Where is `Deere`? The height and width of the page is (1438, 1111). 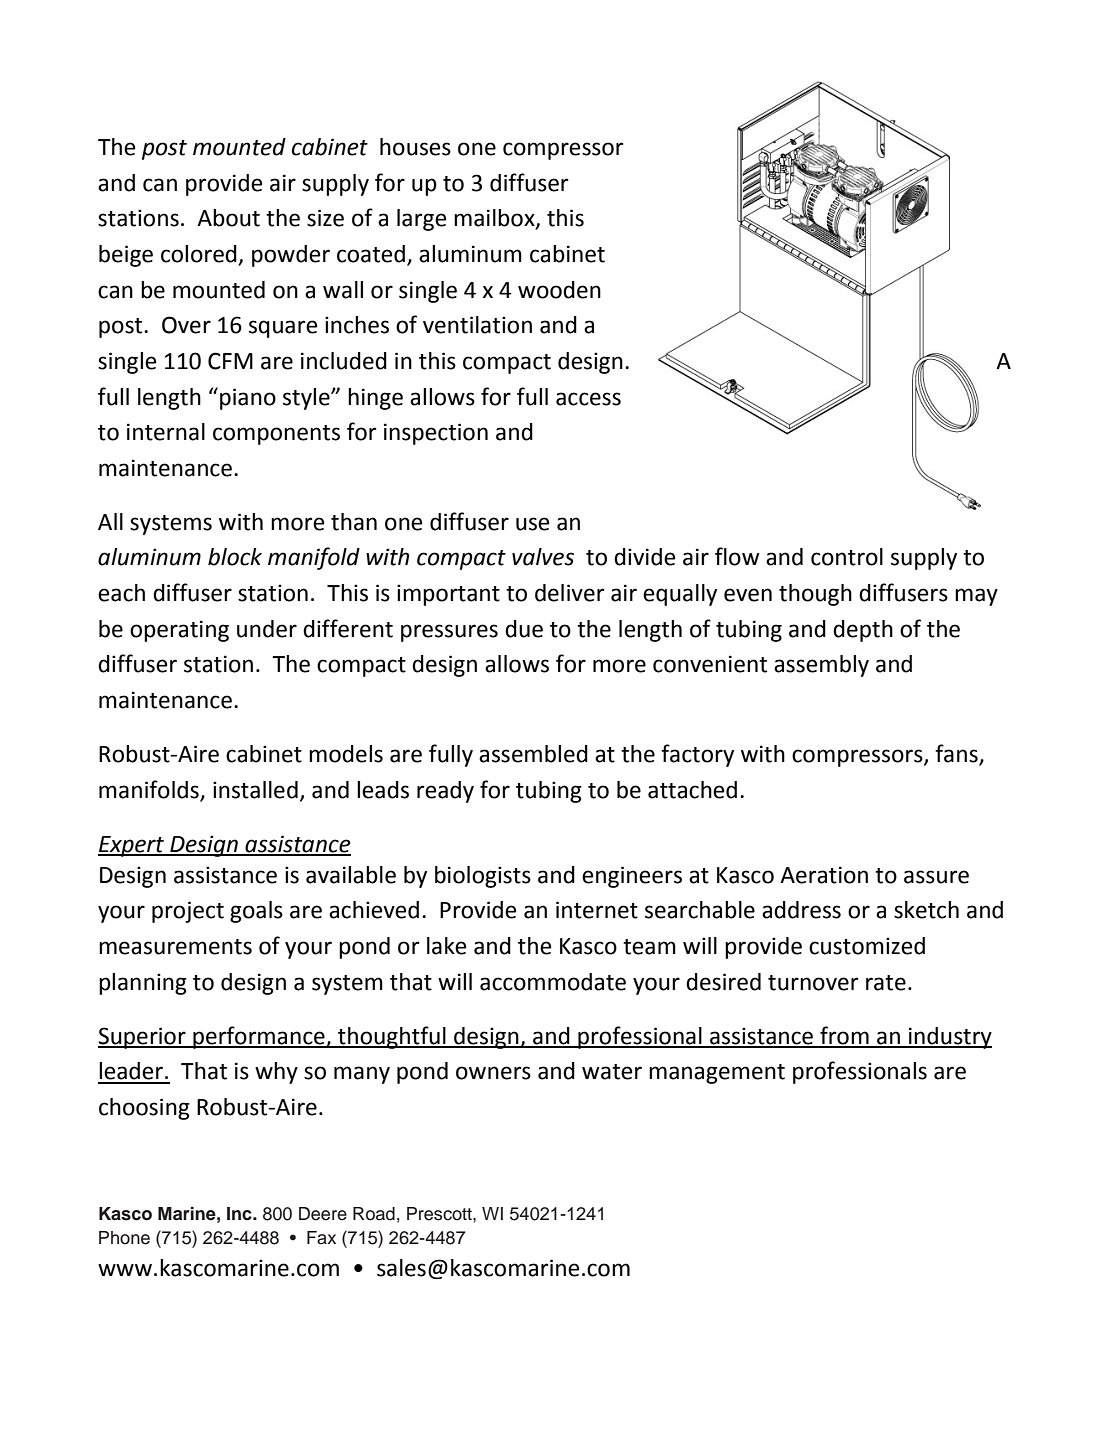
Deere is located at coordinates (323, 1214).
